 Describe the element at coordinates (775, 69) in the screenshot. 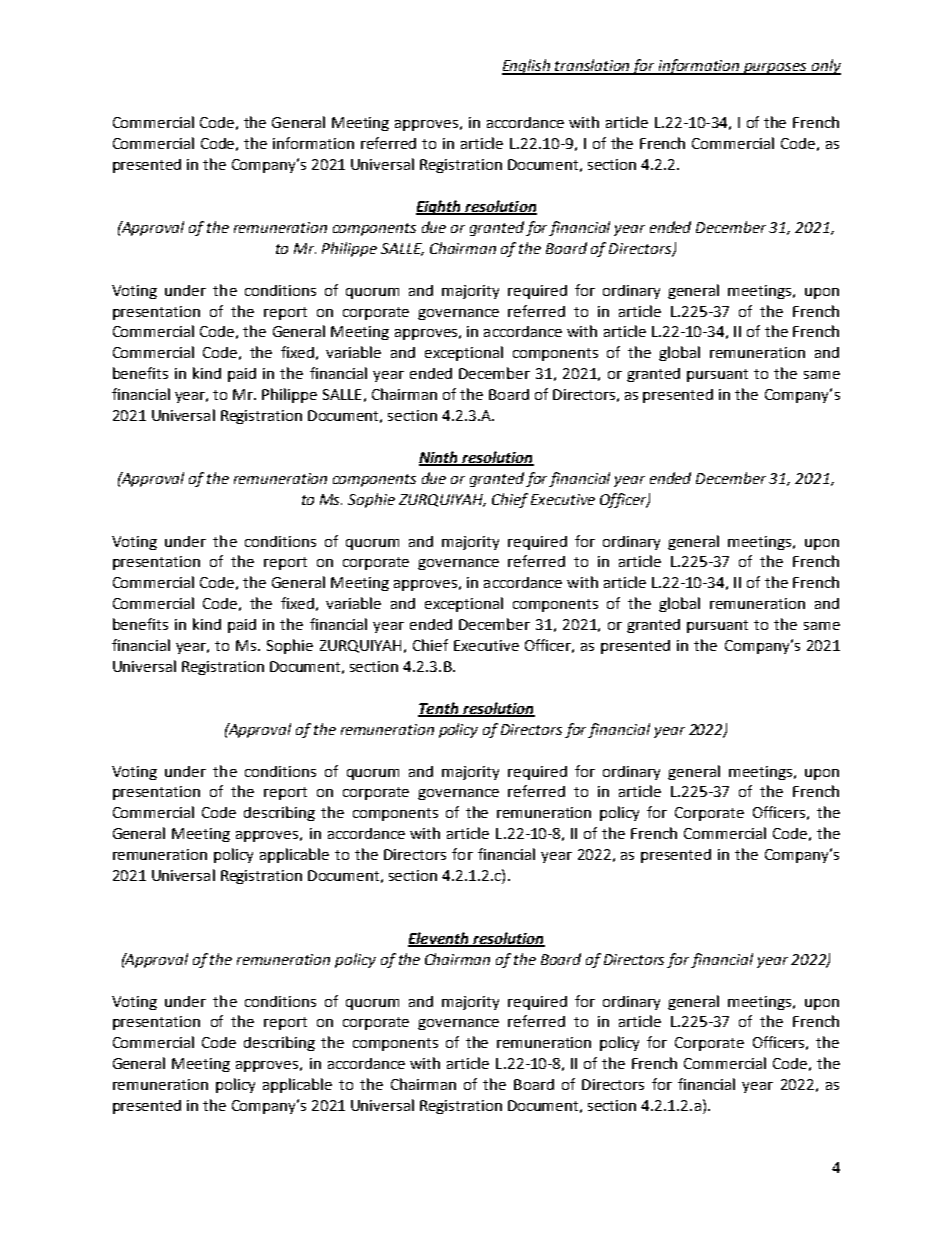

I see `purposes` at that location.
